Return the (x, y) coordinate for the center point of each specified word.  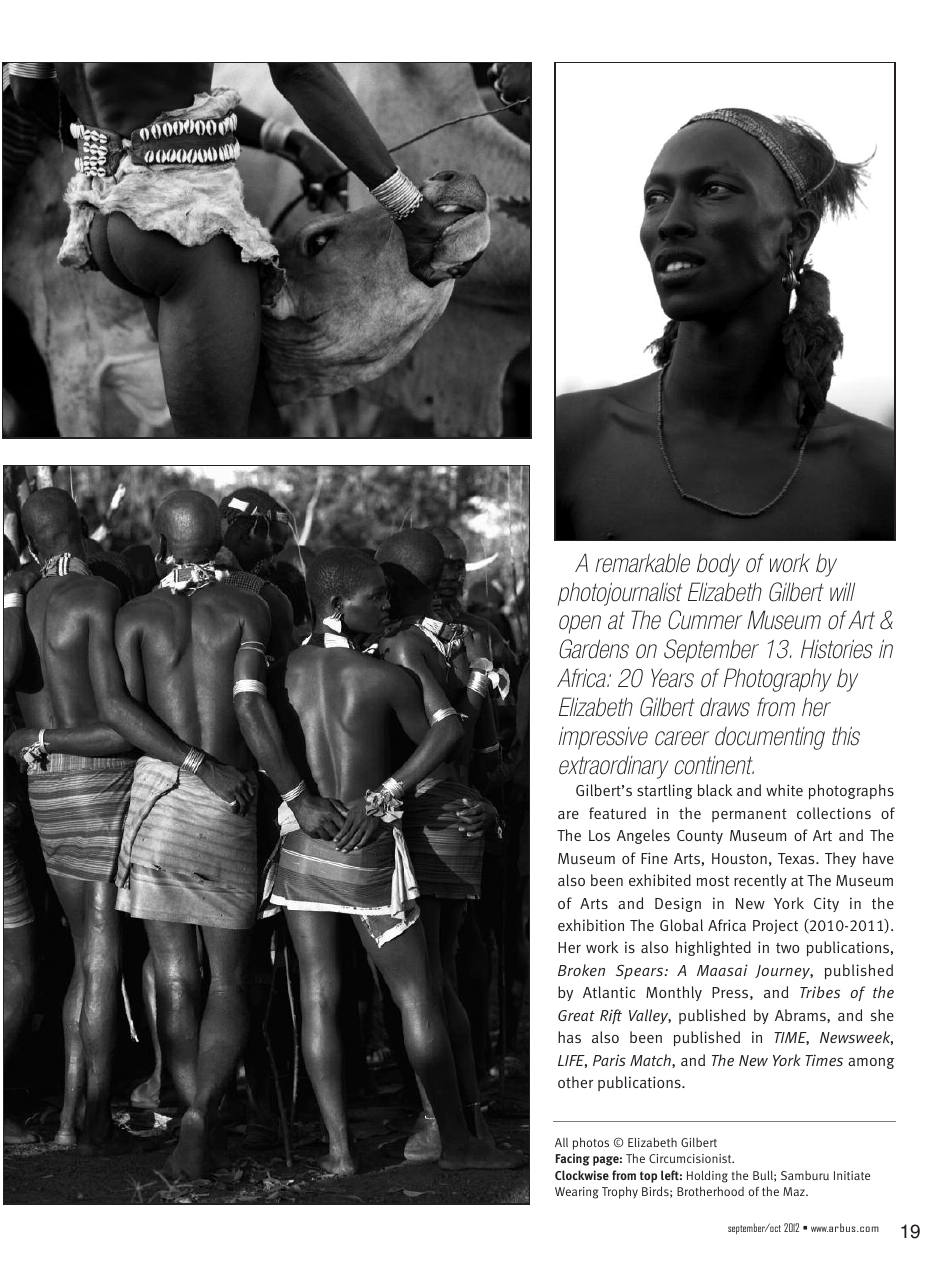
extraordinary (614, 767)
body (718, 565)
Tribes (820, 992)
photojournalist (620, 594)
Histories (837, 649)
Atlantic (609, 992)
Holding (707, 1176)
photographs (851, 792)
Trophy (620, 1192)
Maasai (722, 970)
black (715, 790)
